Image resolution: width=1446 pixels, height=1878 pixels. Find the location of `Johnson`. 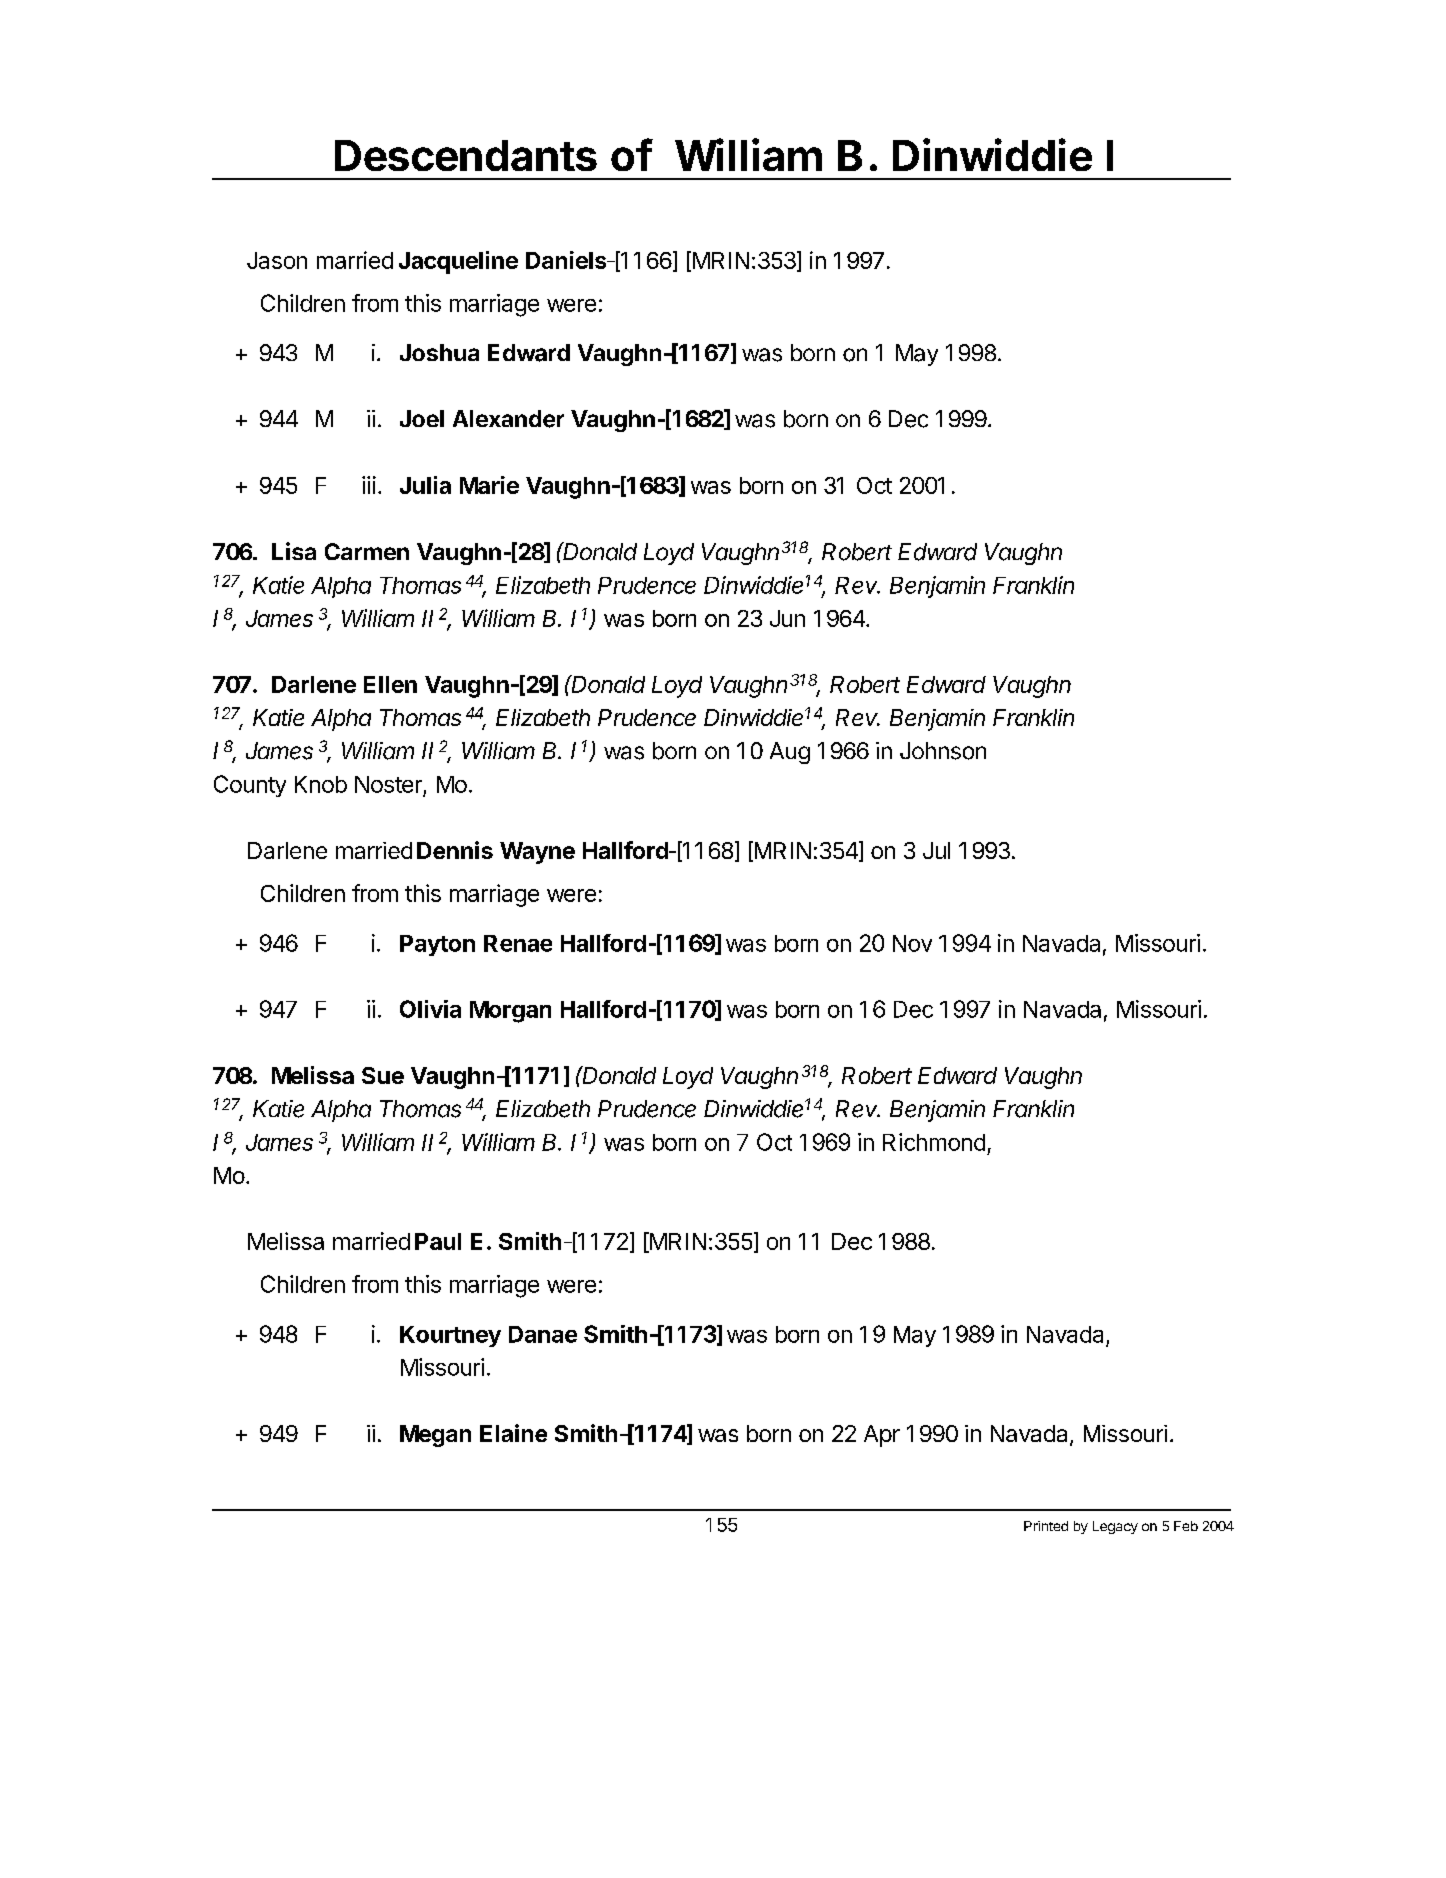

Johnson is located at coordinates (943, 751).
